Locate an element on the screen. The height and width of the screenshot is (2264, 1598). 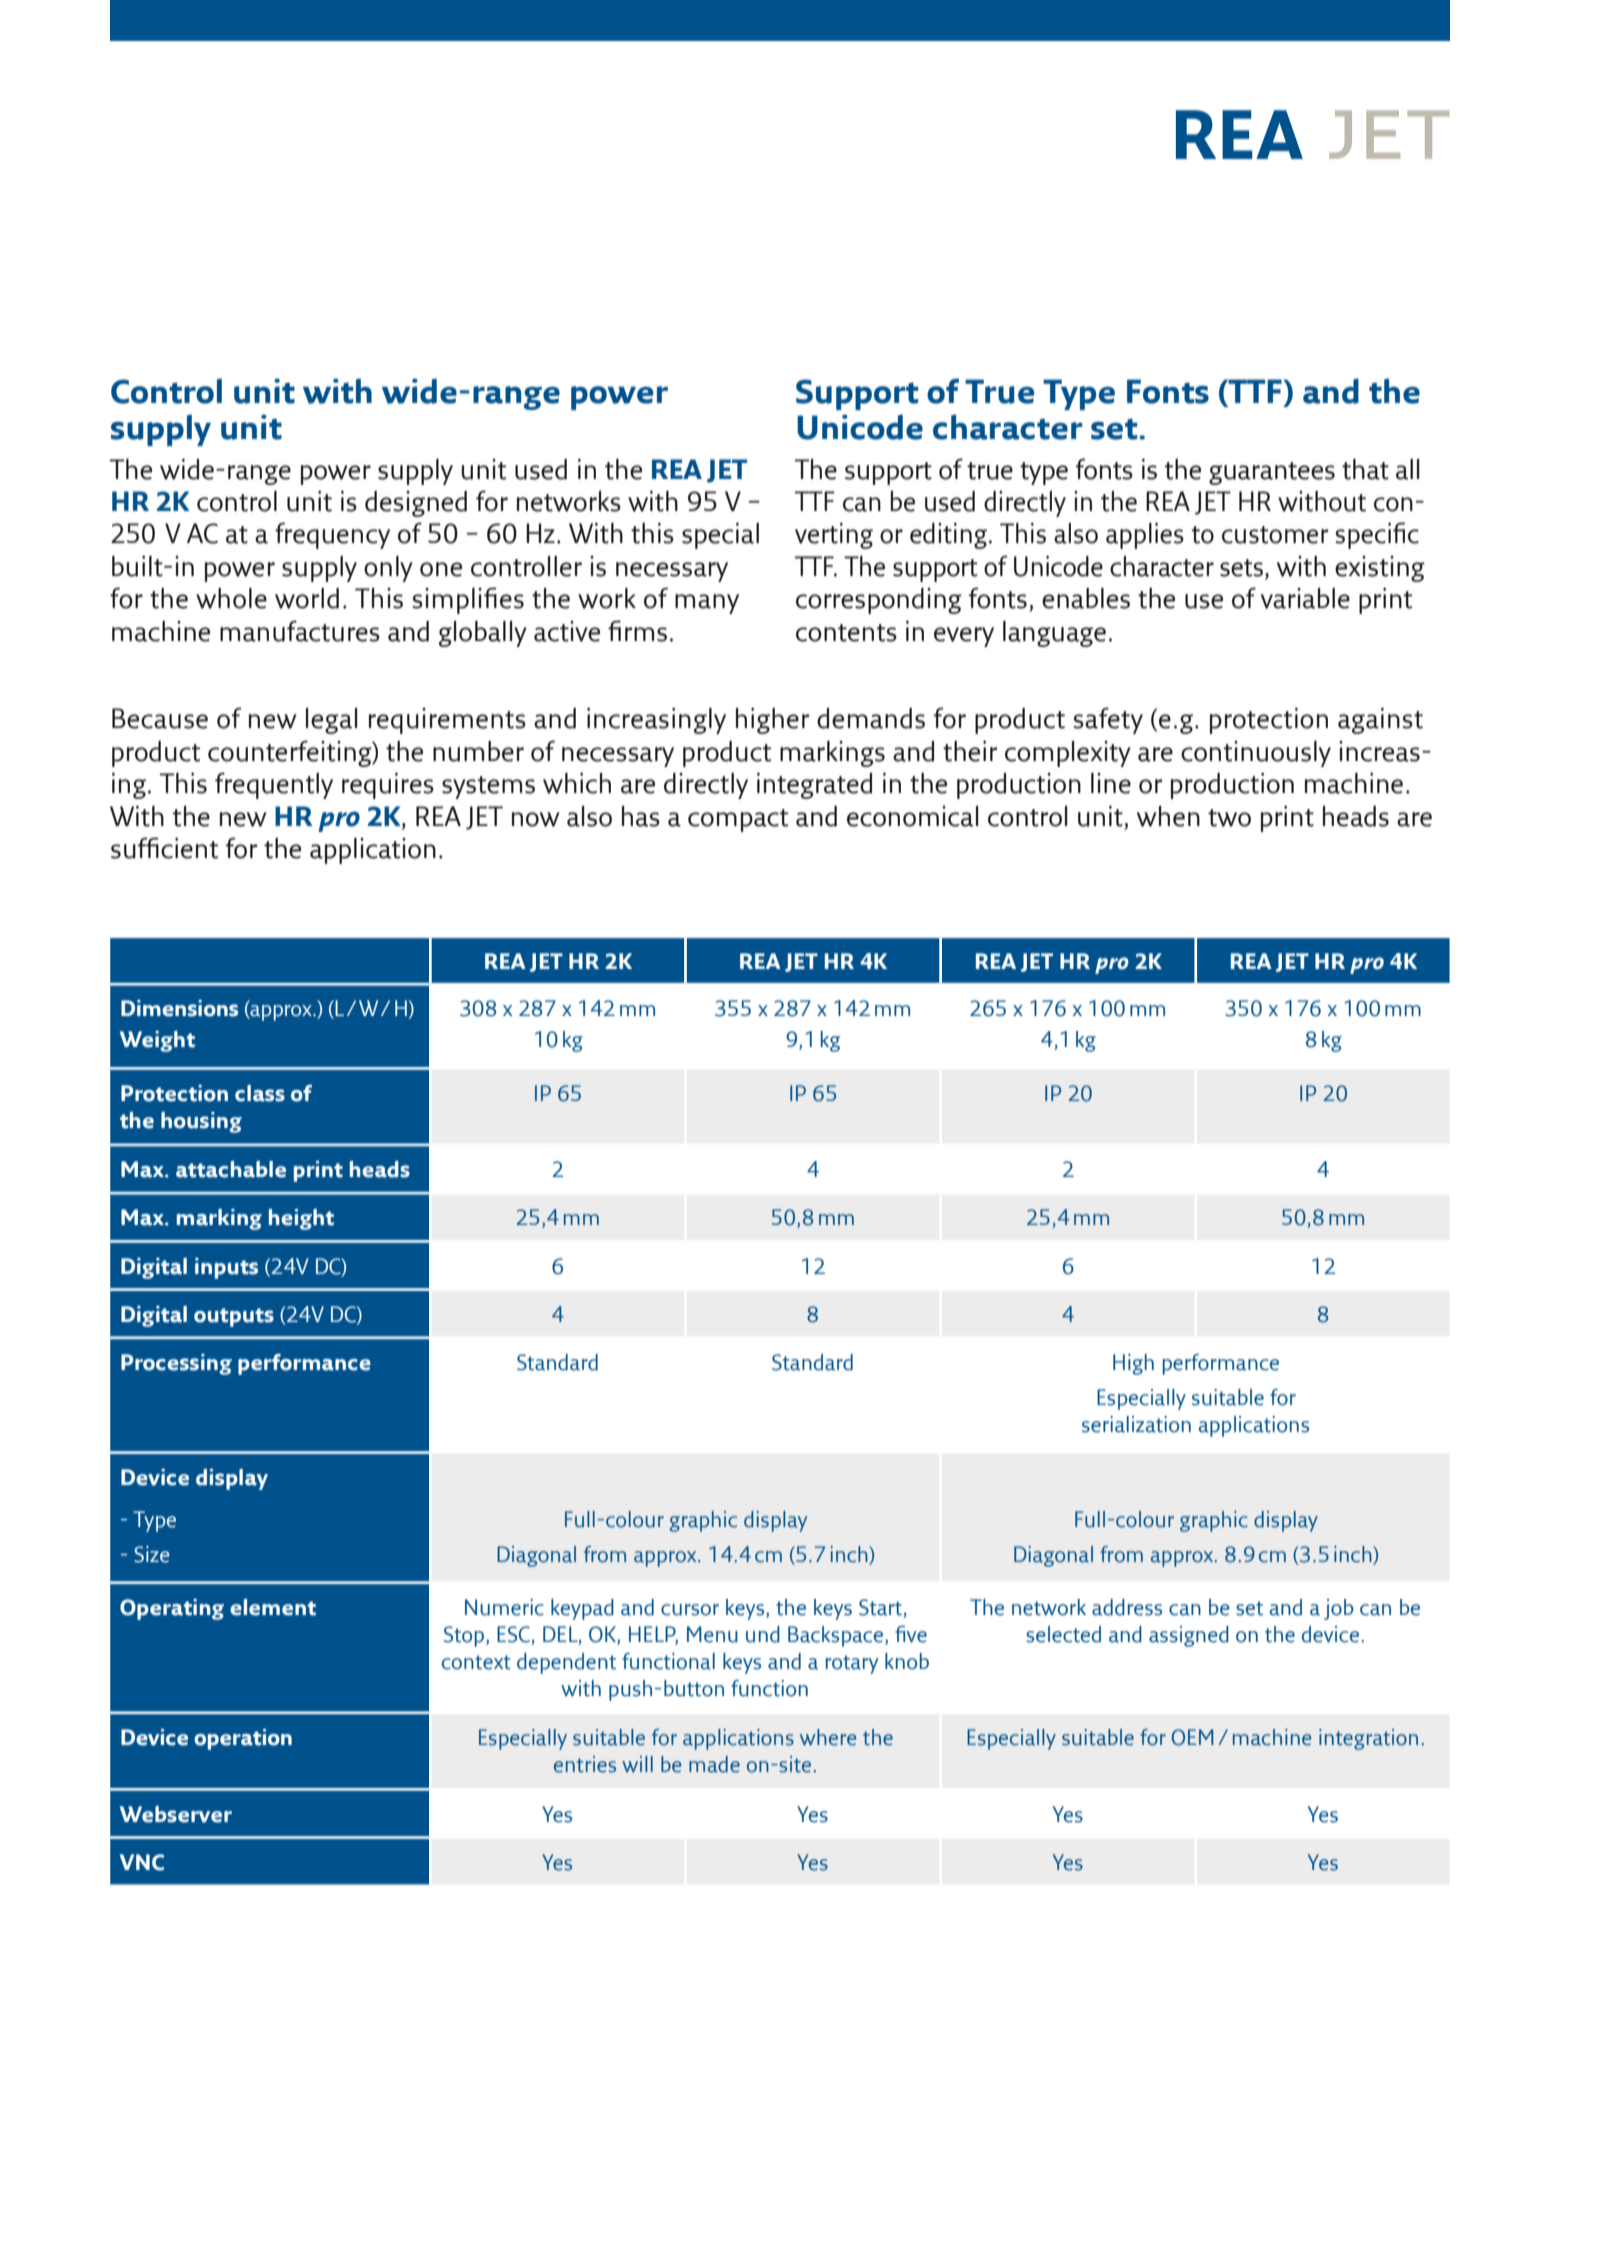
cursor is located at coordinates (690, 1610).
